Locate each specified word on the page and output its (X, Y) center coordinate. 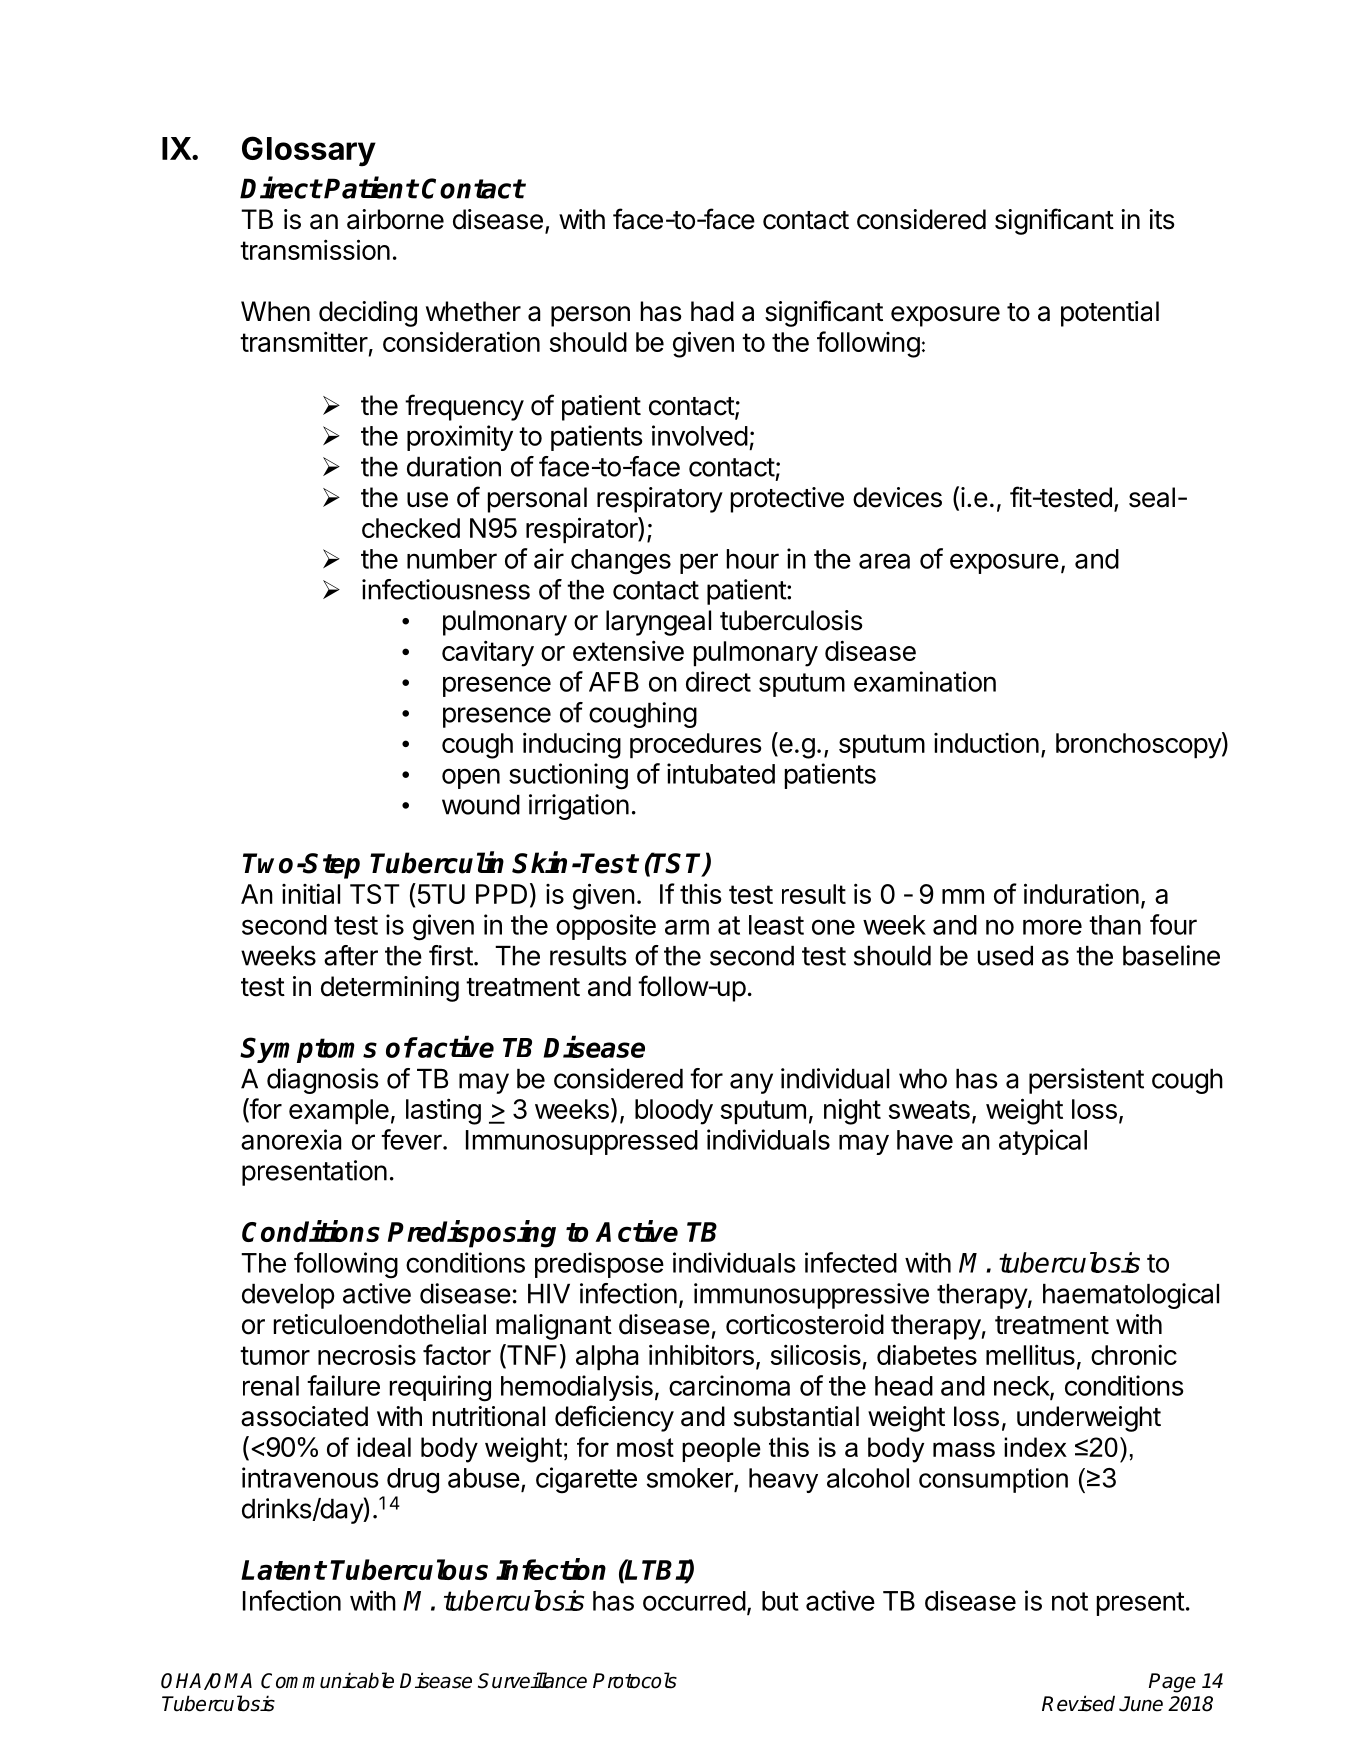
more (1052, 927)
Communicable (327, 1680)
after (351, 955)
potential (1110, 314)
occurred (694, 1601)
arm (687, 927)
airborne (395, 219)
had (712, 311)
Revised (1078, 1703)
